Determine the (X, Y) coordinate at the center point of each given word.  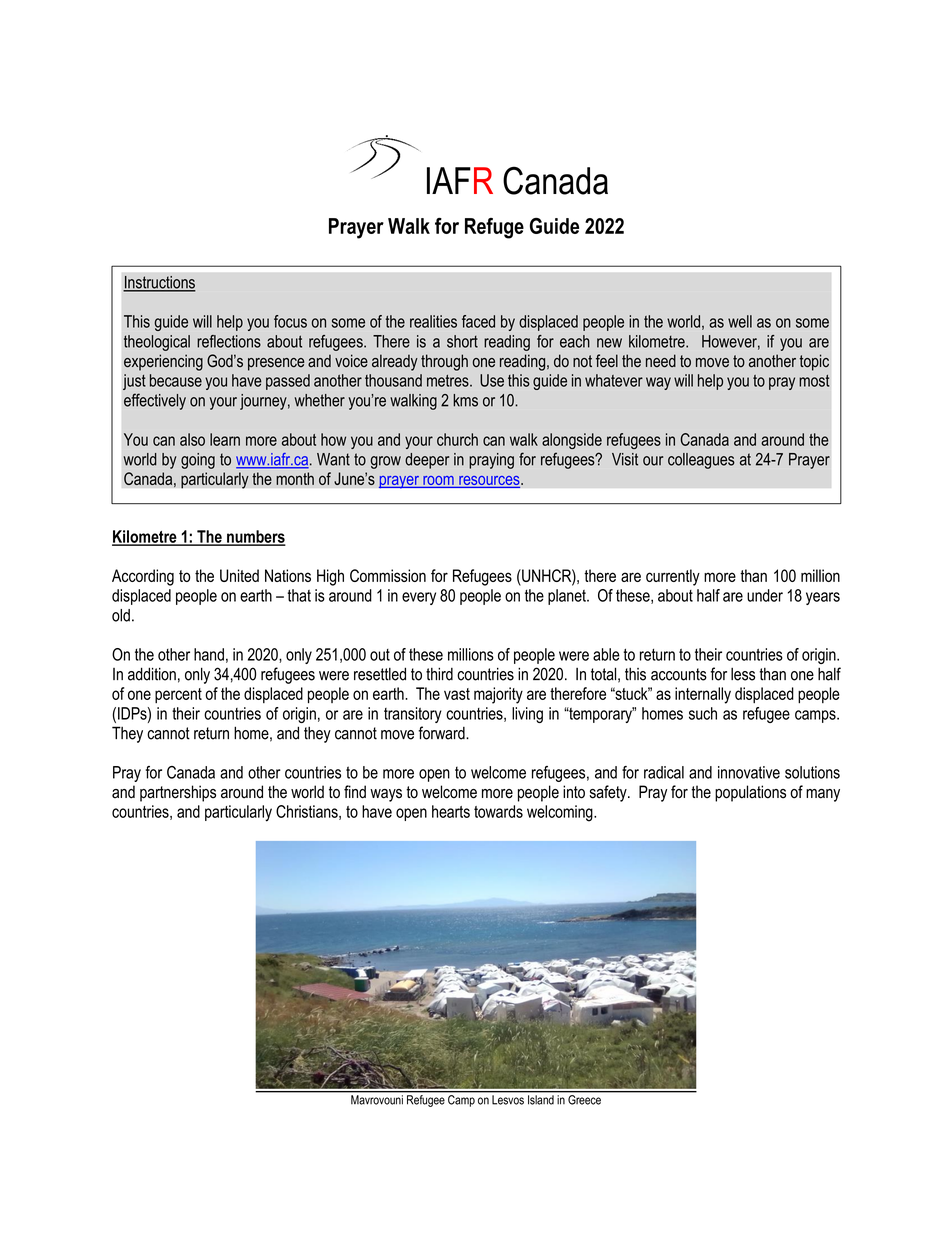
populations (750, 793)
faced (478, 321)
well (740, 321)
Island (541, 1100)
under (765, 595)
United (239, 575)
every (419, 598)
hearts (451, 811)
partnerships (178, 793)
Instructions (159, 283)
